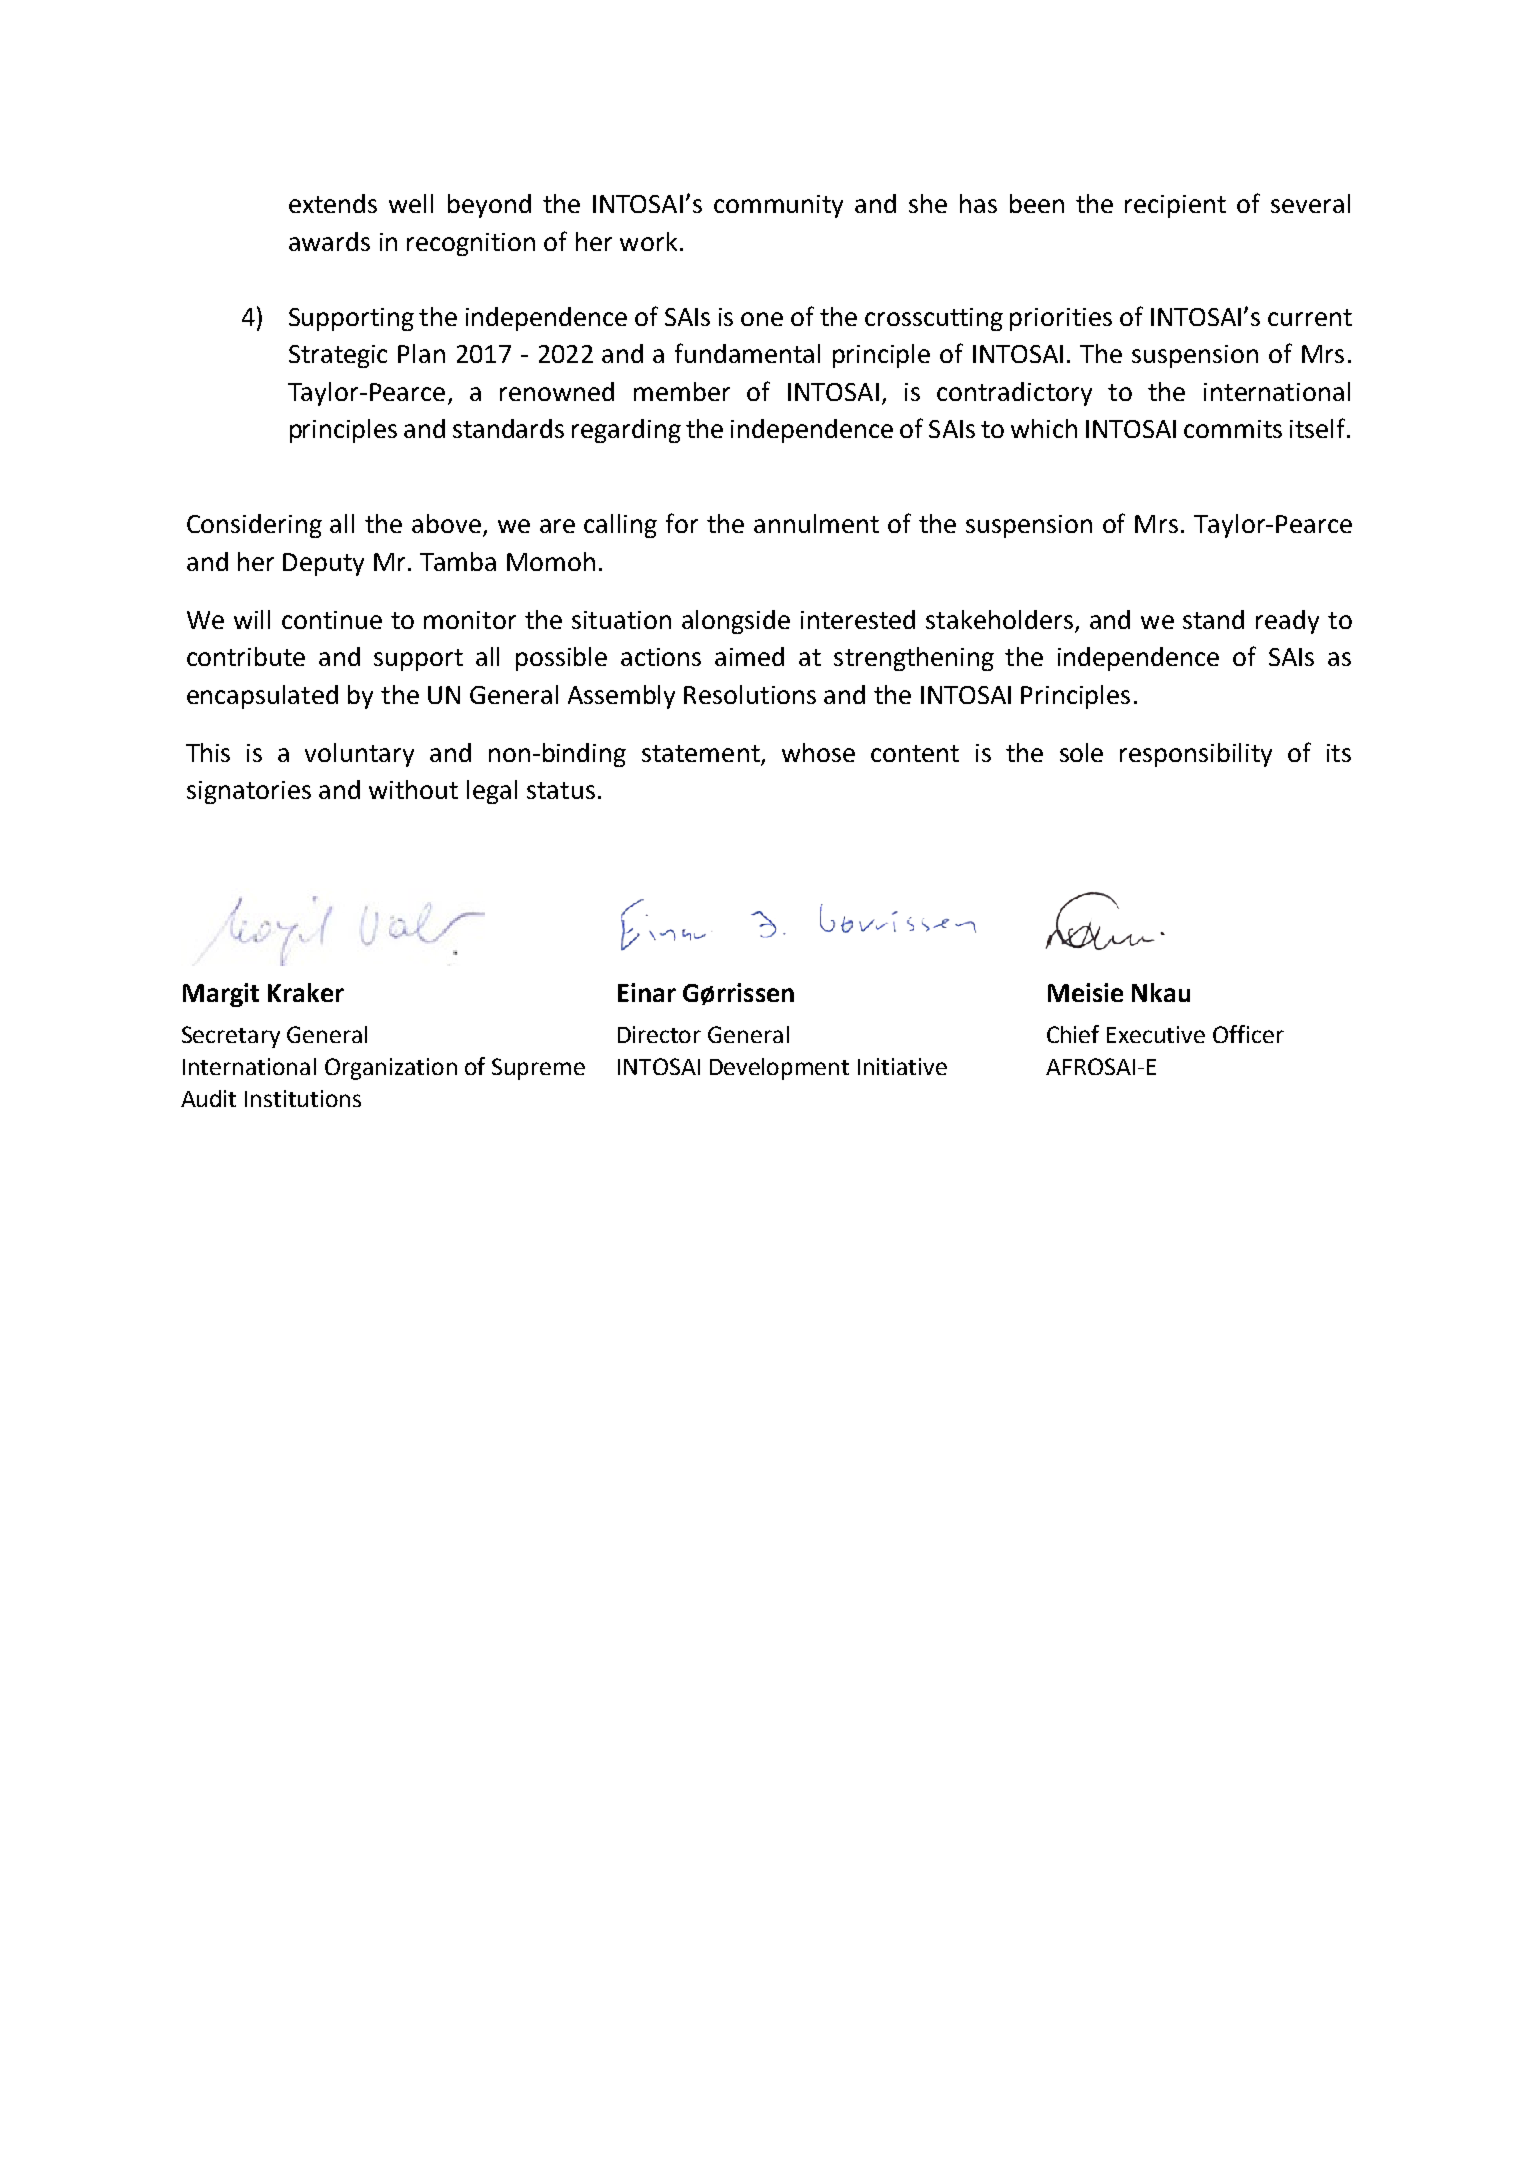 This screenshot has width=1539, height=2176. Describe the element at coordinates (816, 523) in the screenshot. I see `annulment` at that location.
